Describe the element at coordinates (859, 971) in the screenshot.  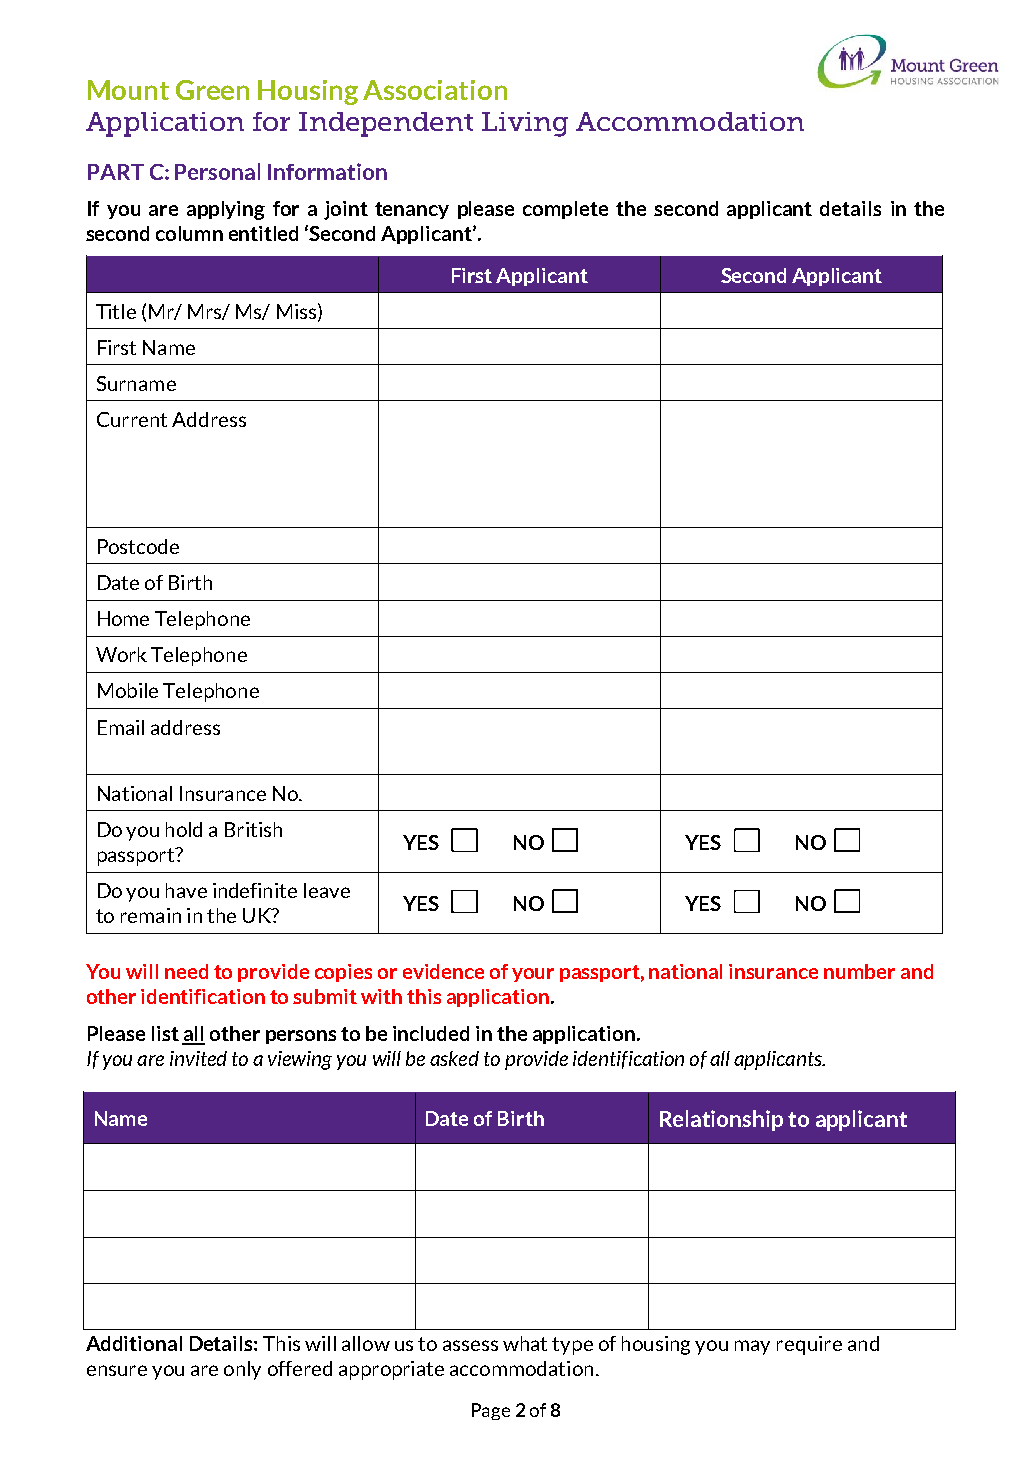
I see `number` at that location.
